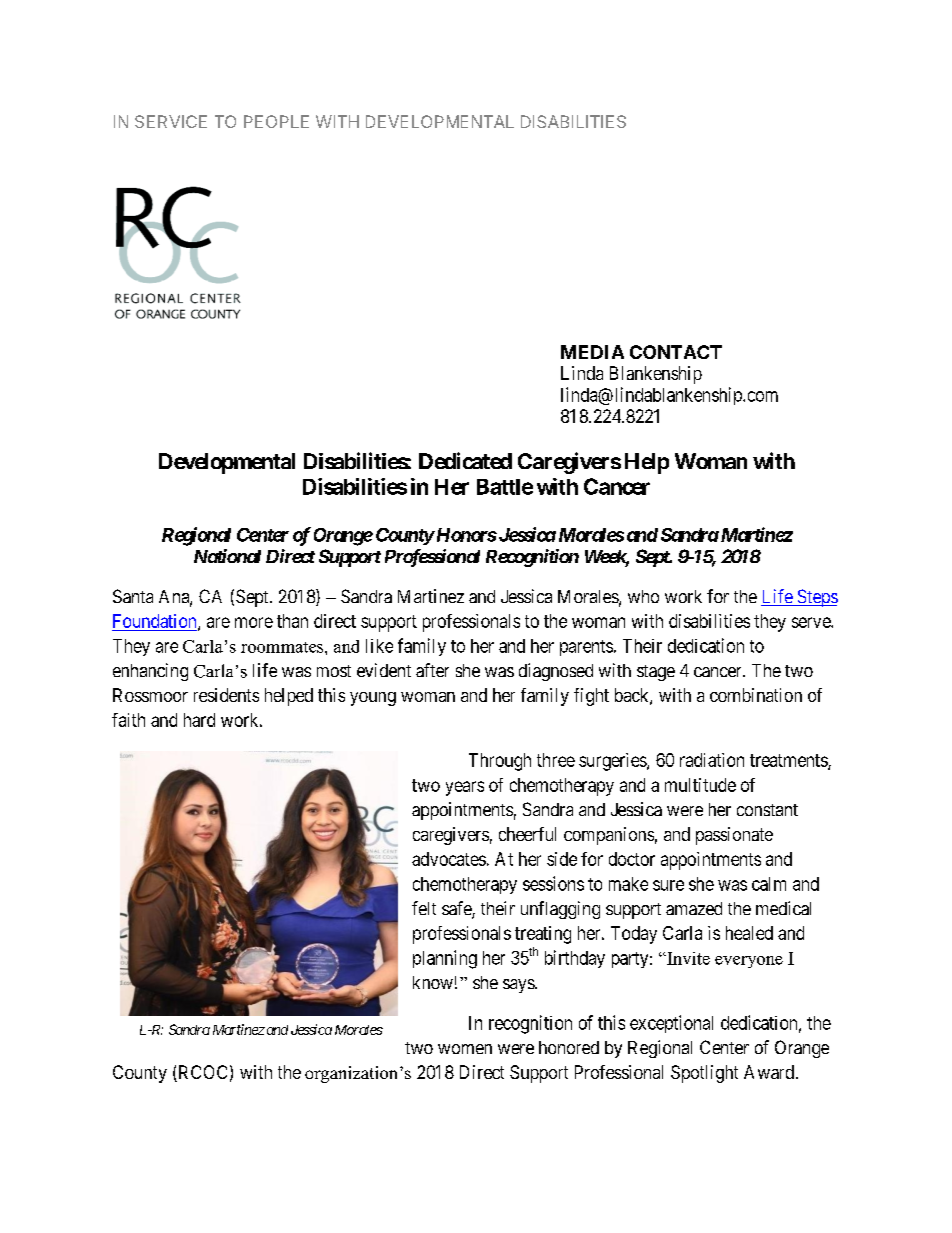 Image resolution: width=952 pixels, height=1233 pixels. What do you see at coordinates (276, 121) in the screenshot?
I see `PEOPLE` at bounding box center [276, 121].
